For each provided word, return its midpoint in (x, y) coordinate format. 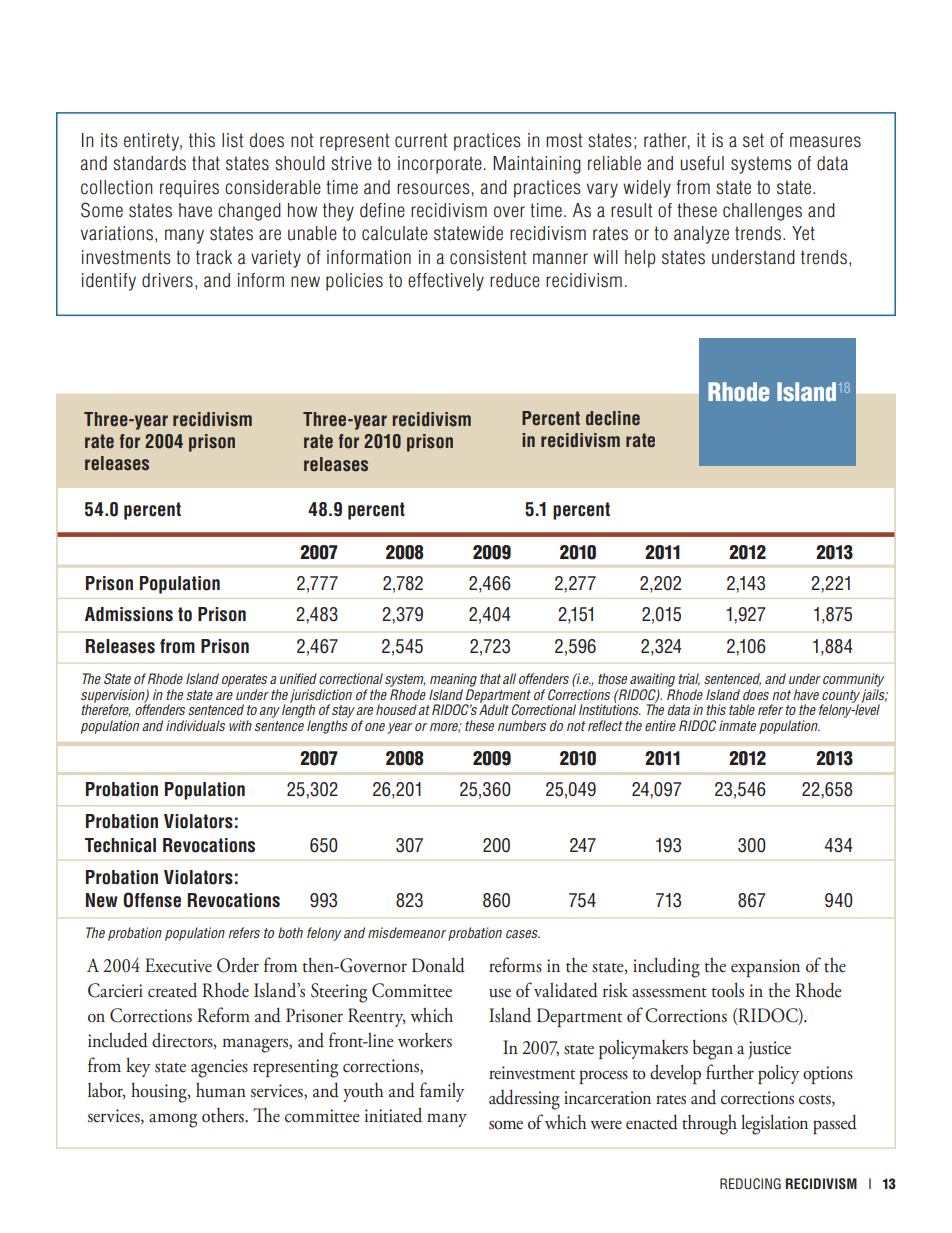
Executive (178, 965)
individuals (195, 725)
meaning (453, 680)
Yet (803, 233)
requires (189, 189)
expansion (765, 968)
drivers (167, 280)
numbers (522, 725)
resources (433, 189)
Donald (438, 965)
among (173, 1120)
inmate (737, 725)
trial (689, 679)
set (753, 140)
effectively (446, 282)
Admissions (129, 614)
